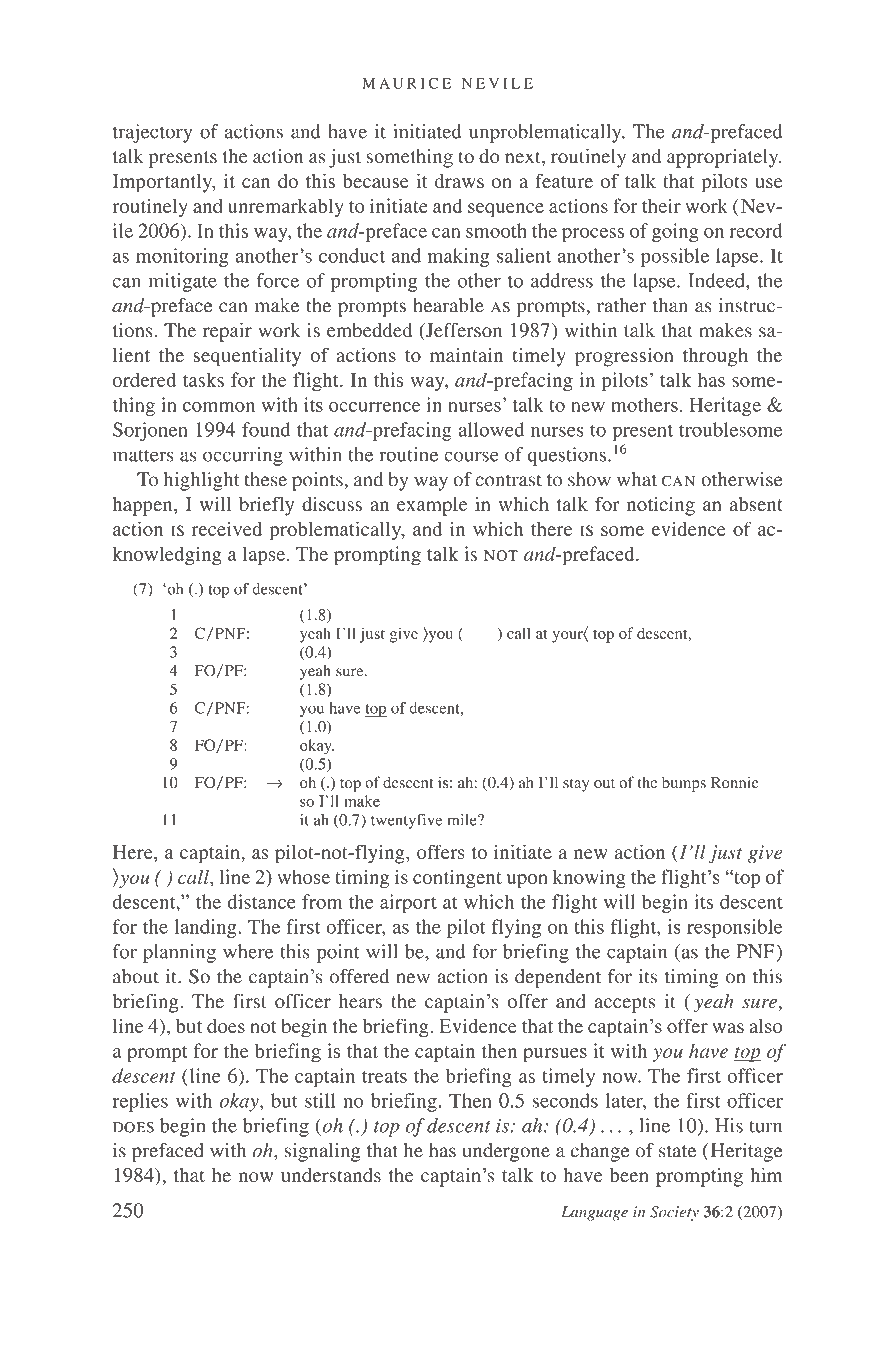 The width and height of the document is (896, 1345). Describe the element at coordinates (226, 529) in the document. I see `received` at that location.
